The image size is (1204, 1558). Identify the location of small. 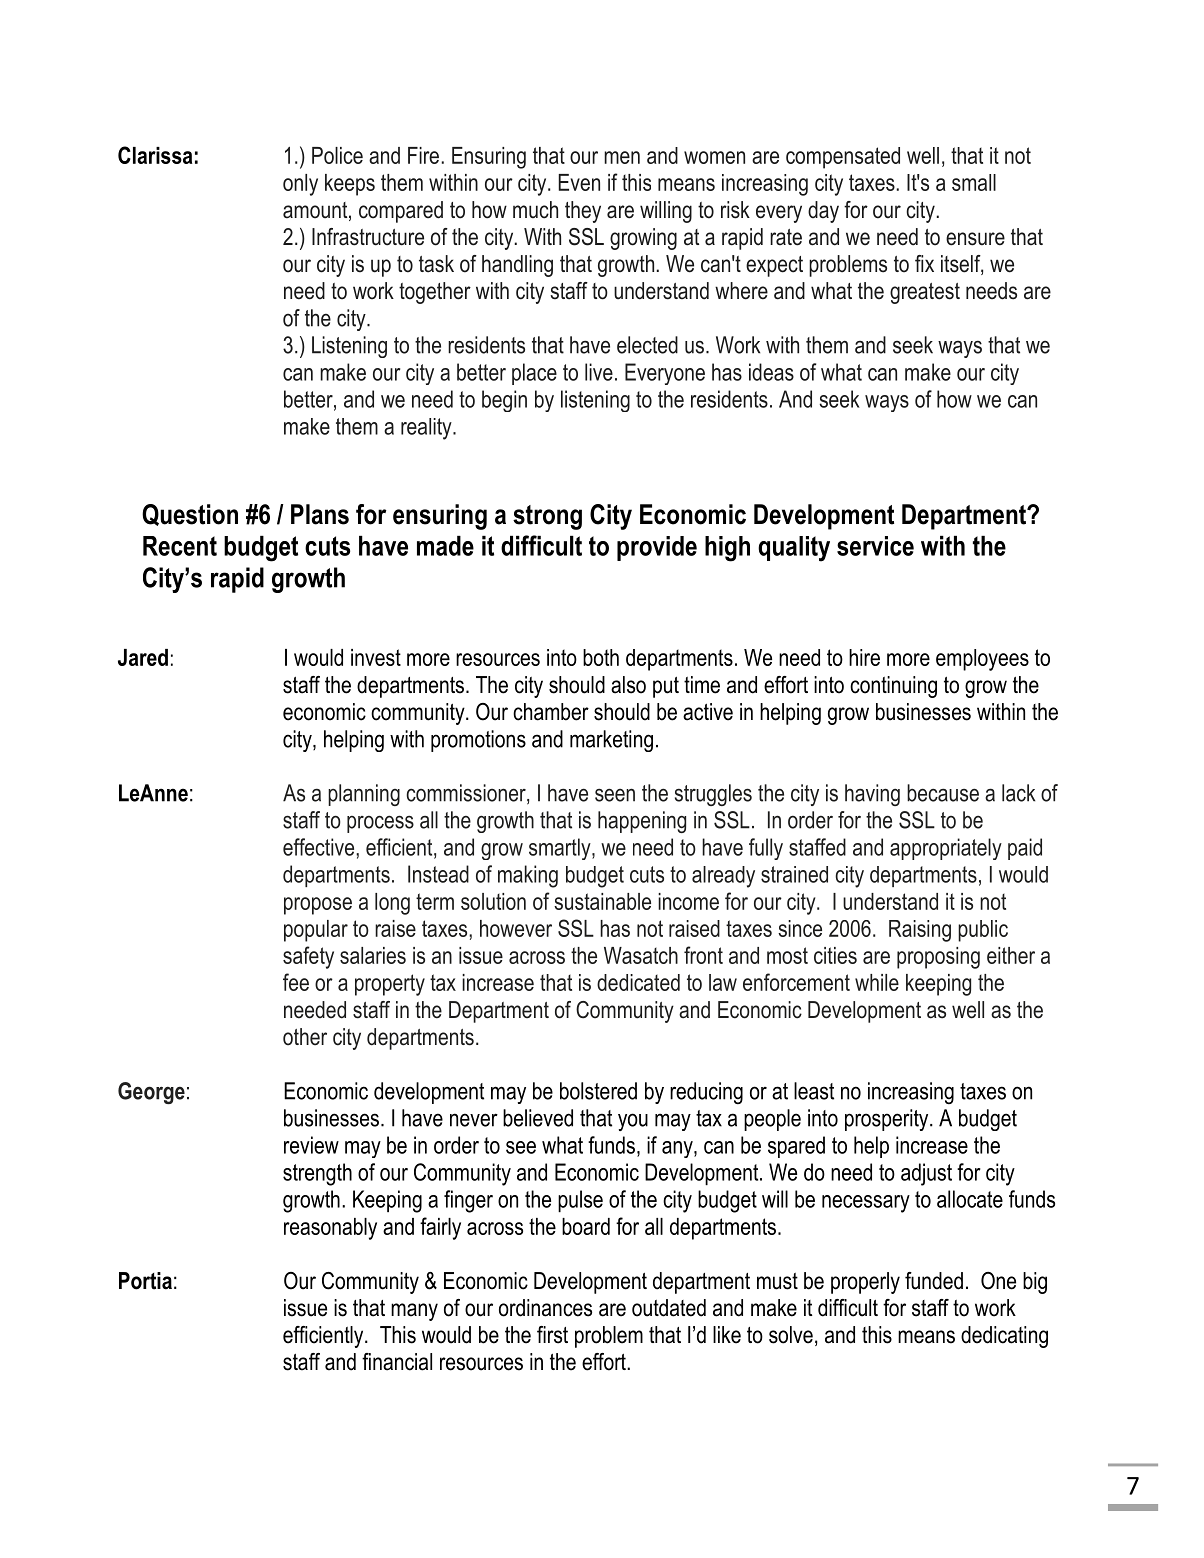
(974, 182).
